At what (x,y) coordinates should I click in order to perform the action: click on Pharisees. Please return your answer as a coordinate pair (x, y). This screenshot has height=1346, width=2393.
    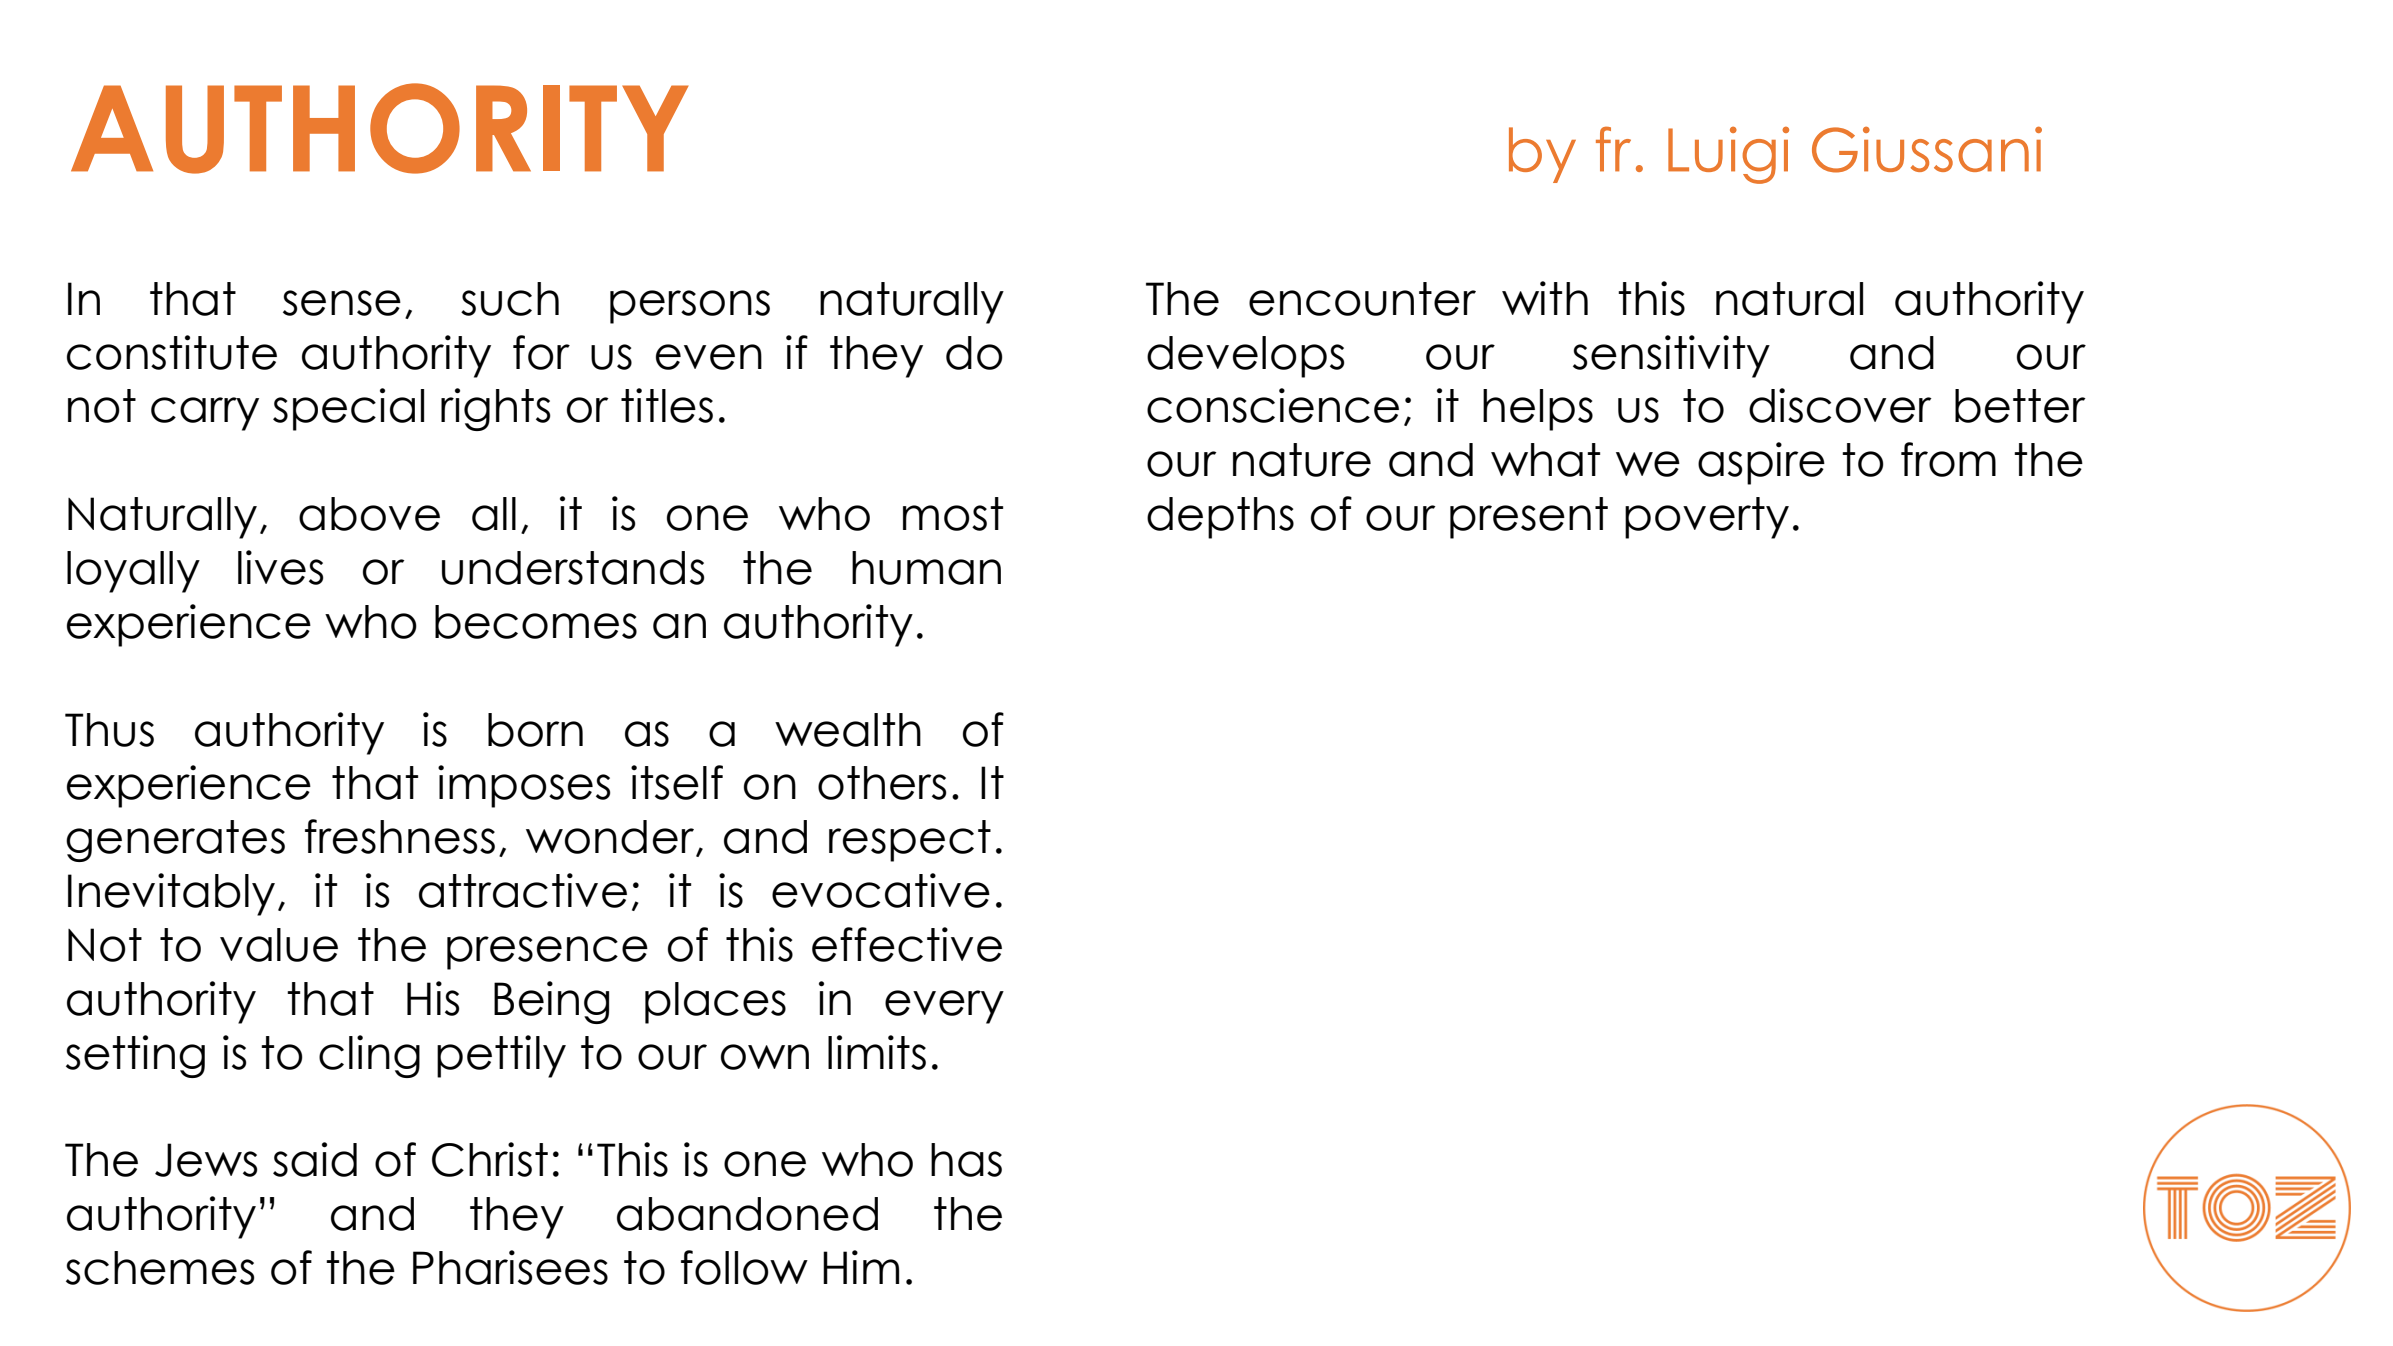
    Looking at the image, I should click on (510, 1267).
